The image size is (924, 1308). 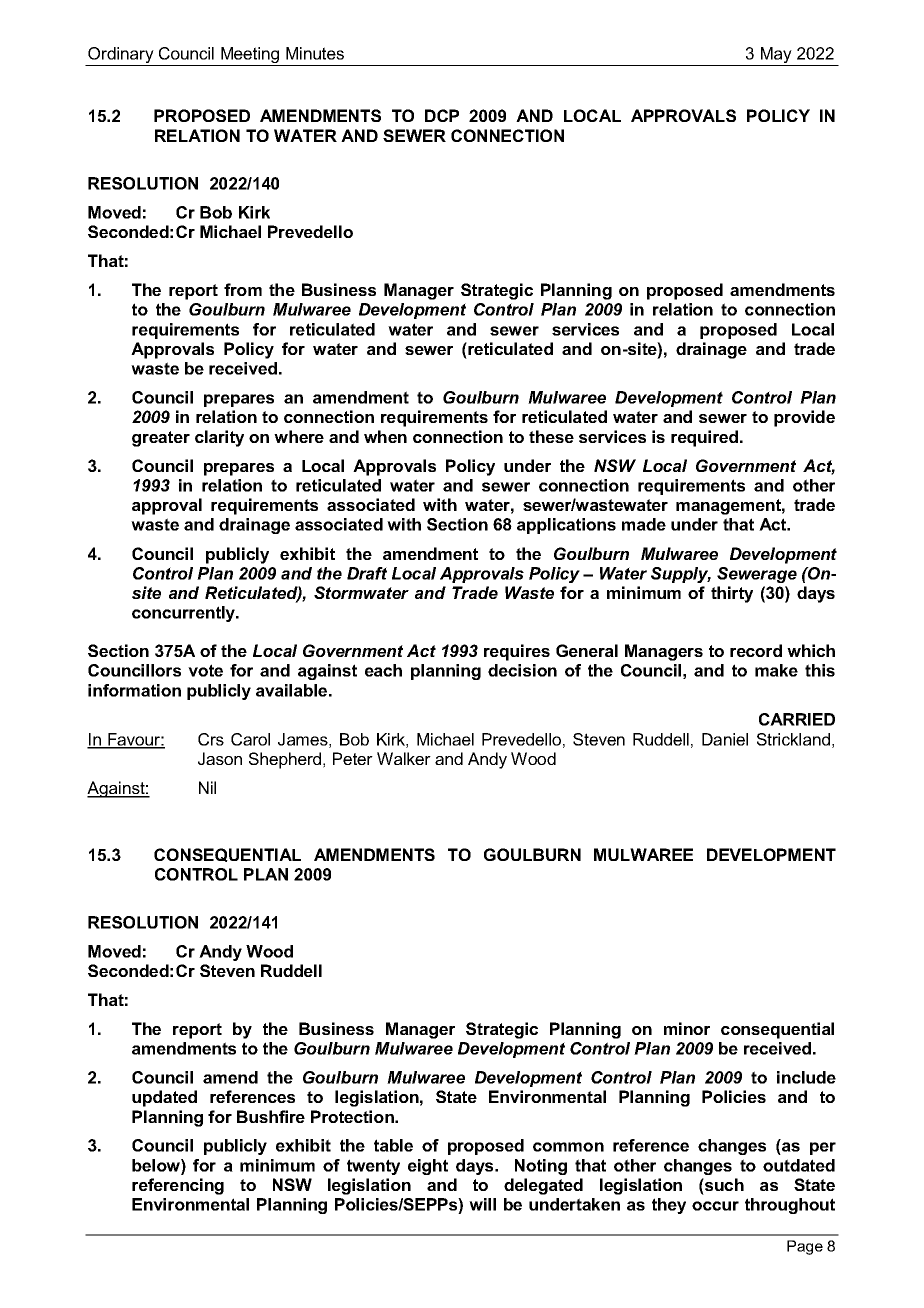 What do you see at coordinates (178, 1186) in the screenshot?
I see `referencing` at bounding box center [178, 1186].
